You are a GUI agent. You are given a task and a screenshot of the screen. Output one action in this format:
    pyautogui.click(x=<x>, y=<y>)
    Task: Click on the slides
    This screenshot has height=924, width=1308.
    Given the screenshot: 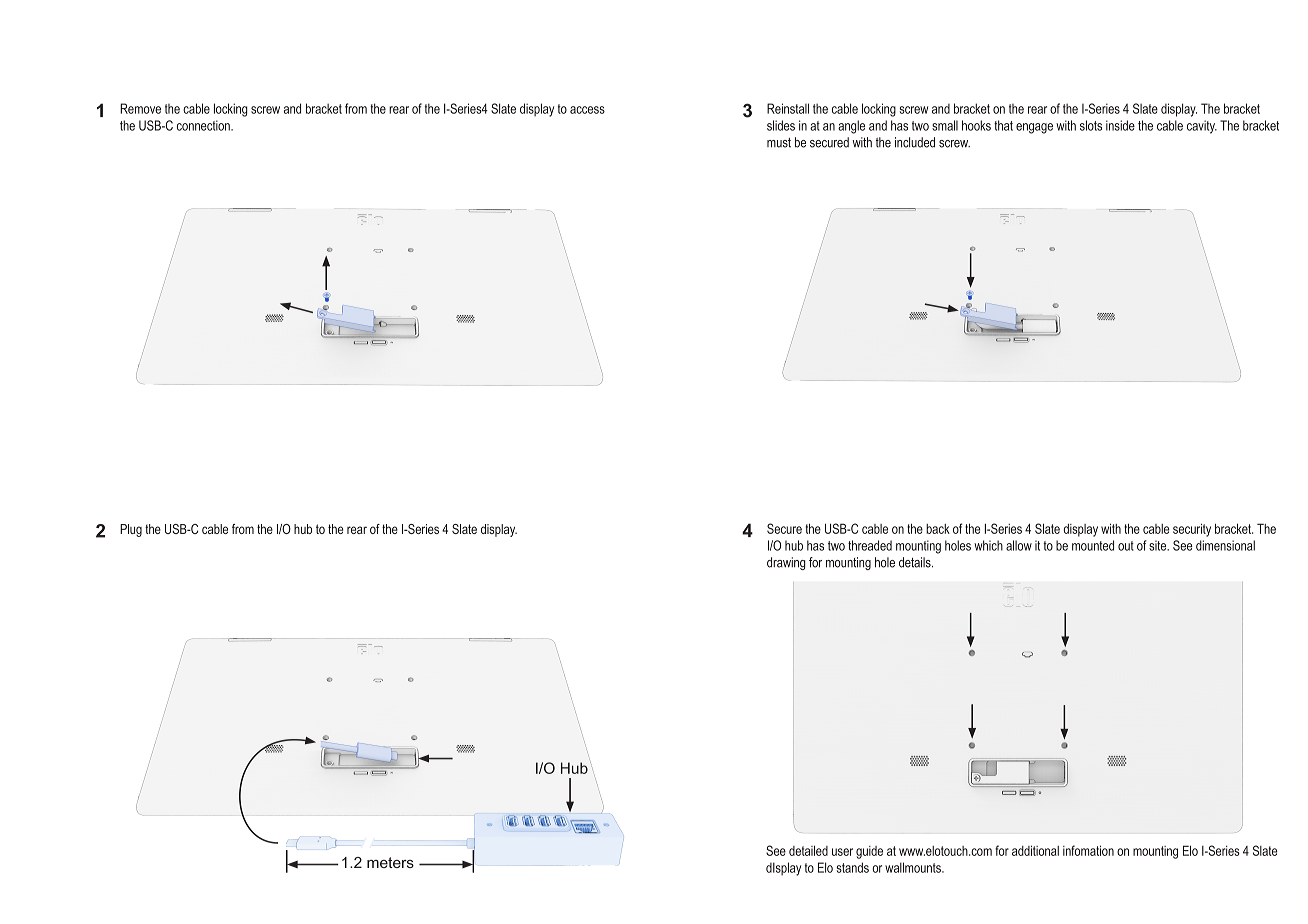 What is the action you would take?
    pyautogui.click(x=781, y=125)
